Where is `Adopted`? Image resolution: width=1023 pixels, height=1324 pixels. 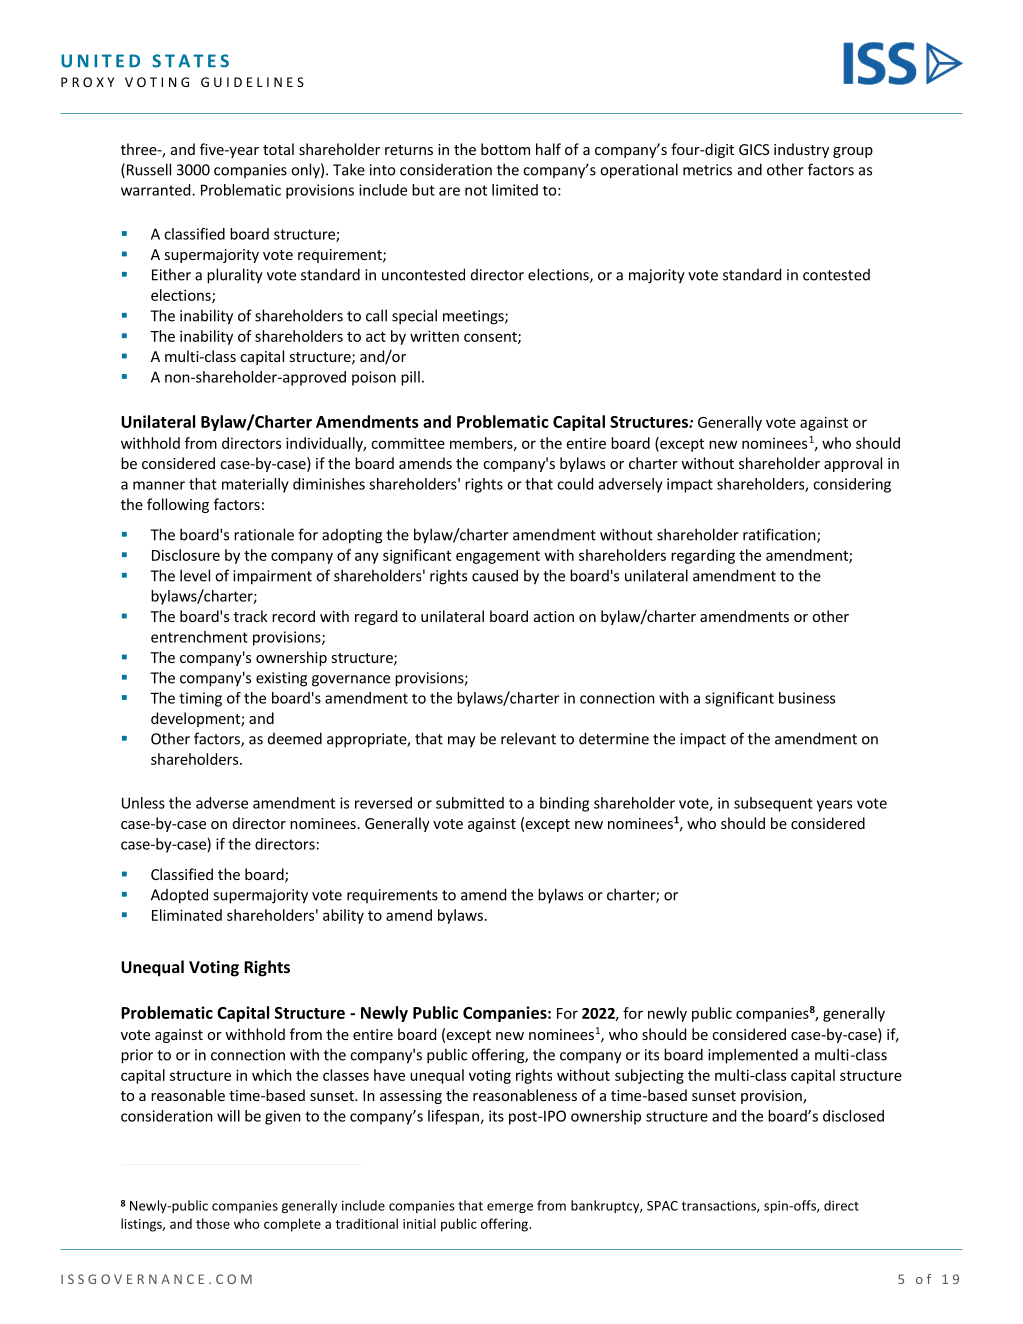
Adopted is located at coordinates (179, 896).
